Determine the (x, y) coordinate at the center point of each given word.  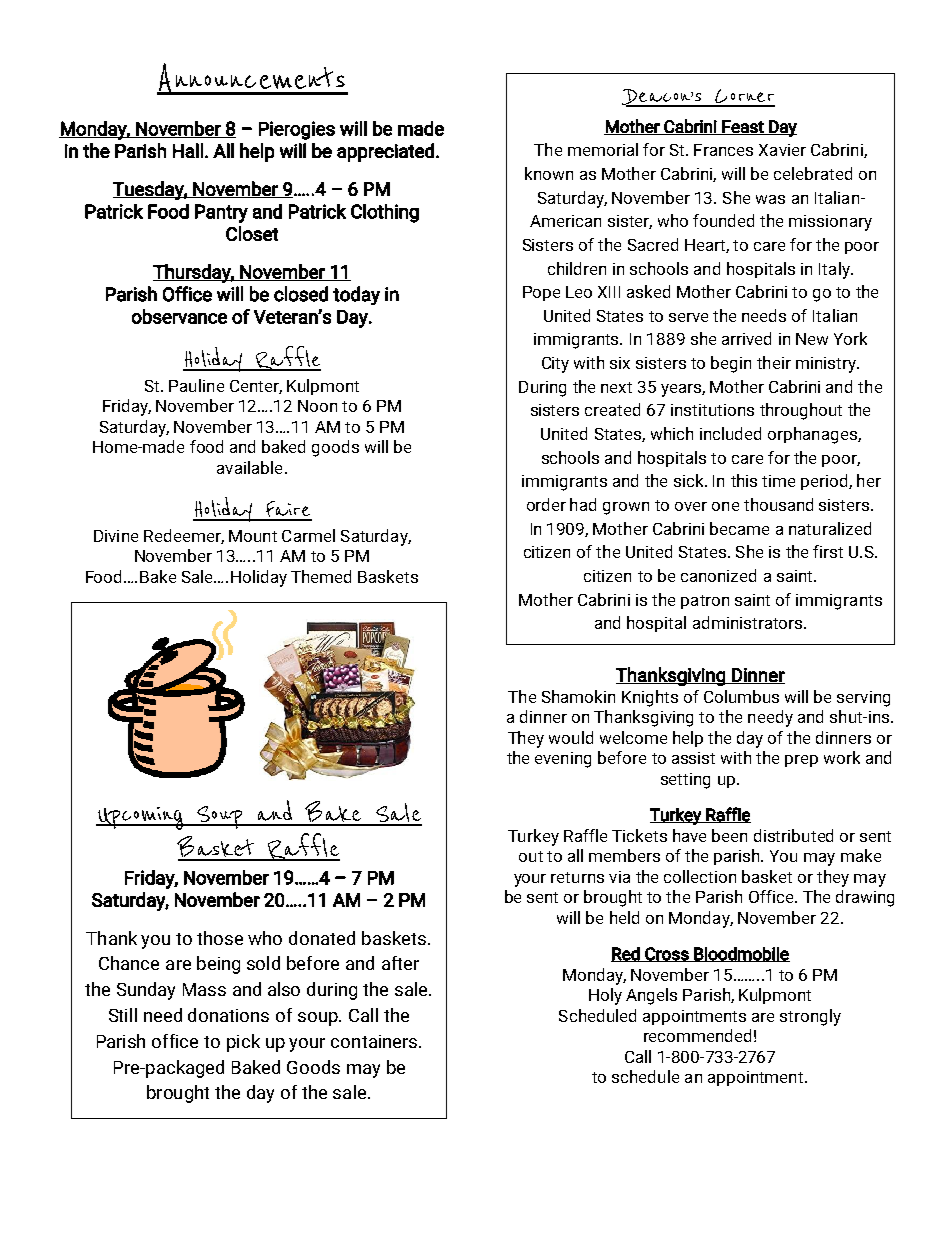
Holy (605, 996)
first (828, 551)
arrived (746, 338)
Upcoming (140, 818)
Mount (253, 536)
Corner (744, 97)
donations (228, 1015)
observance (179, 316)
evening (563, 760)
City (555, 365)
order (546, 504)
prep (801, 761)
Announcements (252, 79)
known (549, 173)
